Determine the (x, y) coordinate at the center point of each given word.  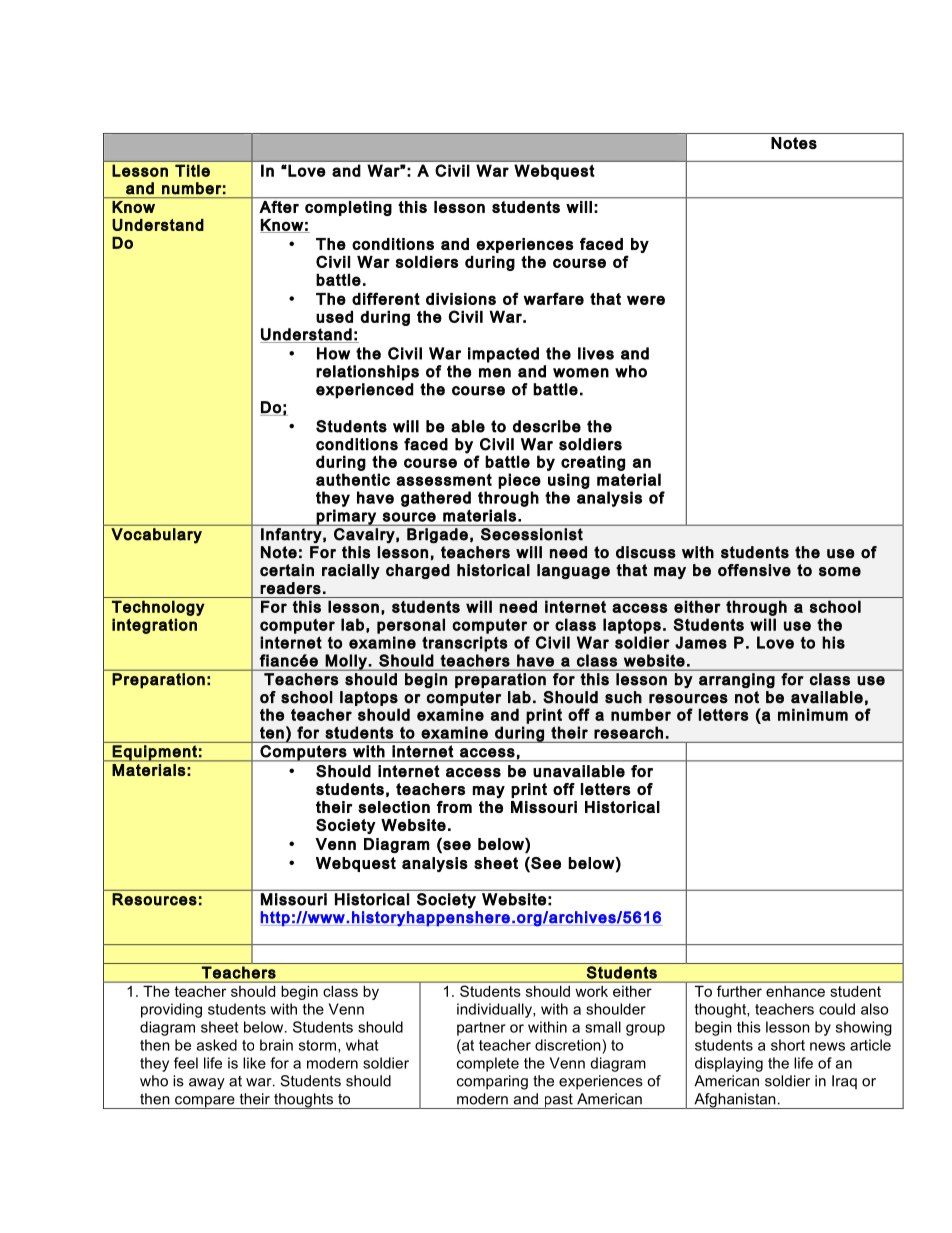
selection (394, 807)
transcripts (465, 644)
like (254, 1063)
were (646, 300)
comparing (492, 1082)
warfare (553, 298)
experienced (365, 391)
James (701, 642)
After (279, 207)
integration (154, 626)
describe (547, 426)
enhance (795, 991)
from (454, 807)
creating (593, 463)
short (788, 1045)
